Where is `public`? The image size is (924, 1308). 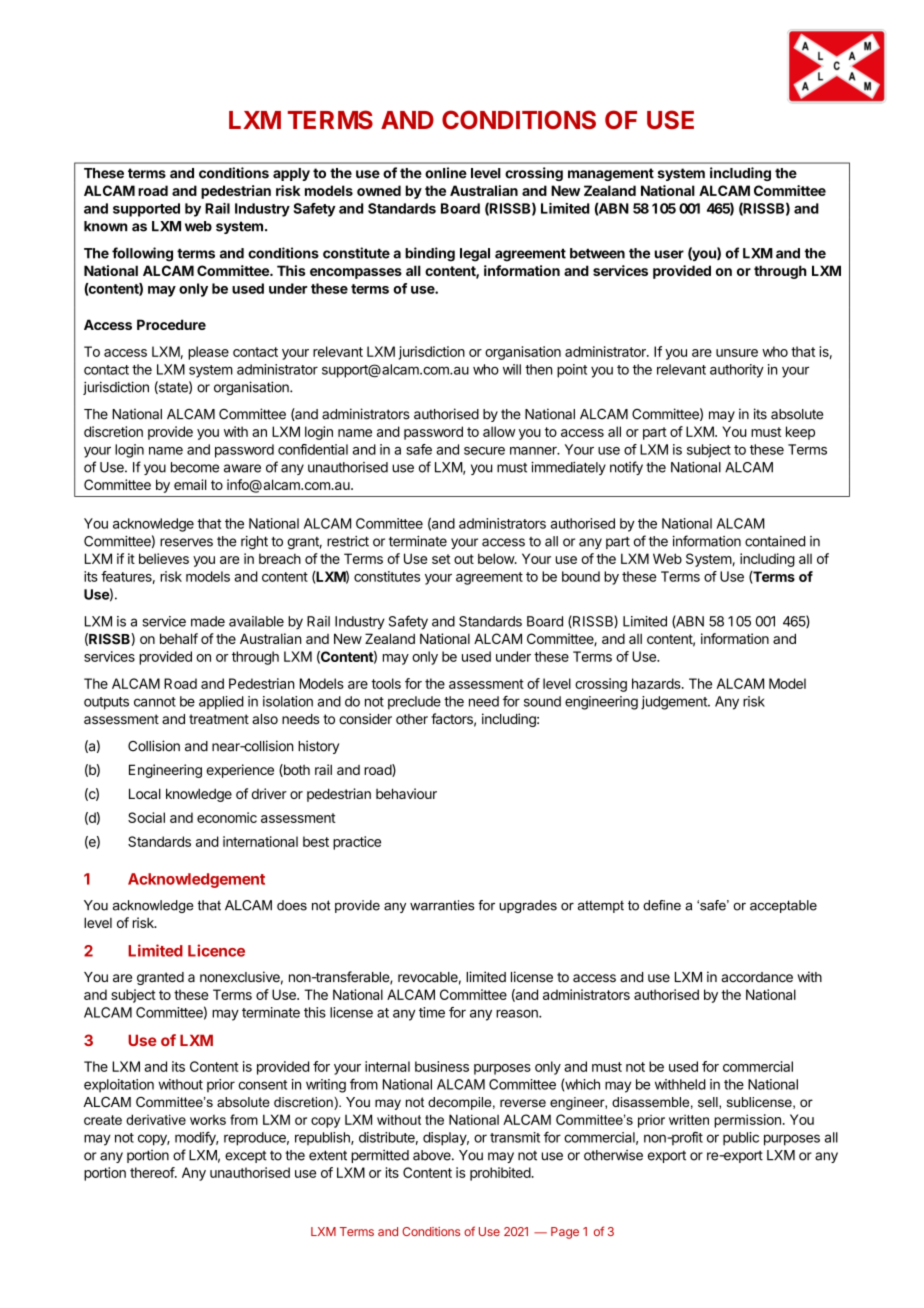 public is located at coordinates (741, 1139).
